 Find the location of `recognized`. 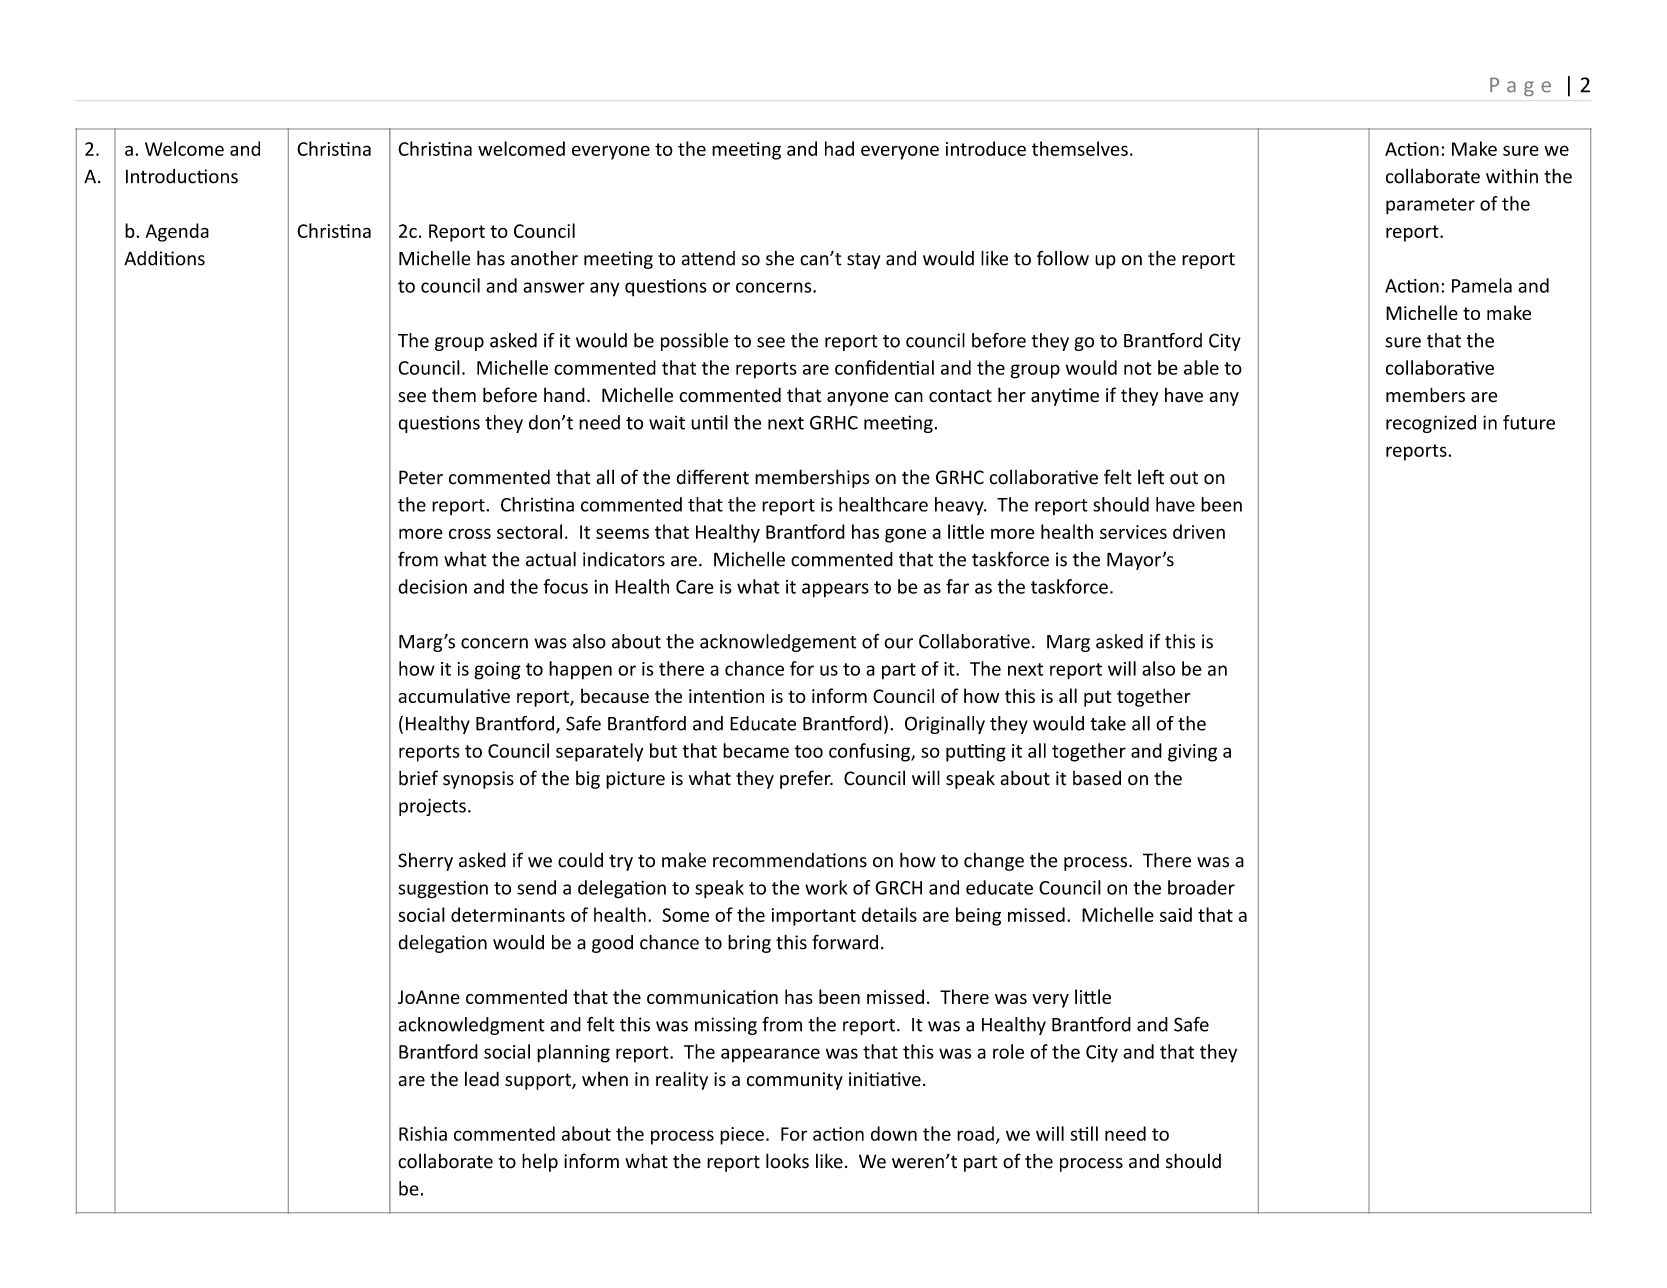

recognized is located at coordinates (1431, 424).
